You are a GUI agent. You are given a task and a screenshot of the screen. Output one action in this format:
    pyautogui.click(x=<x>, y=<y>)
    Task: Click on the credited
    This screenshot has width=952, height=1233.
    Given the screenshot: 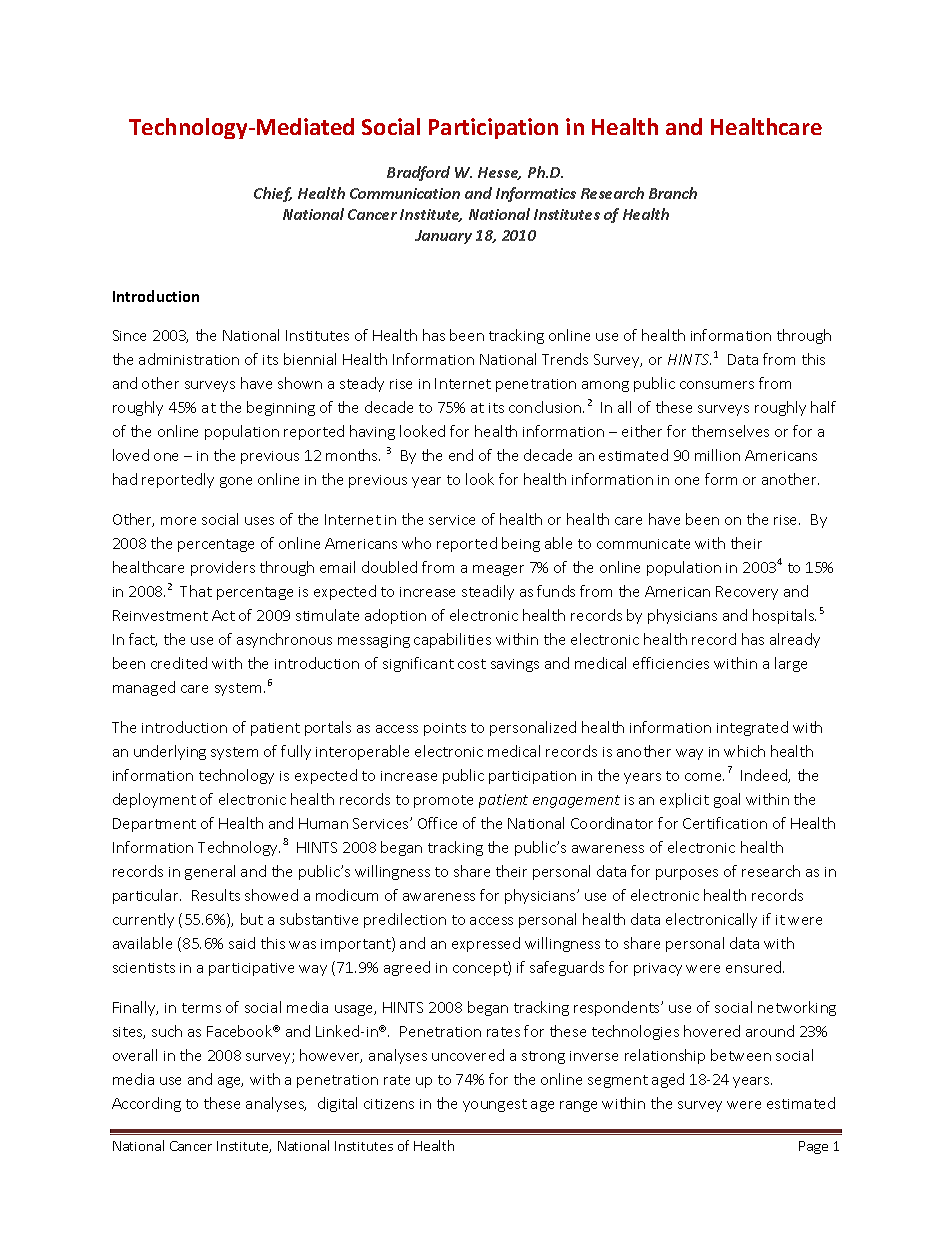 What is the action you would take?
    pyautogui.click(x=179, y=663)
